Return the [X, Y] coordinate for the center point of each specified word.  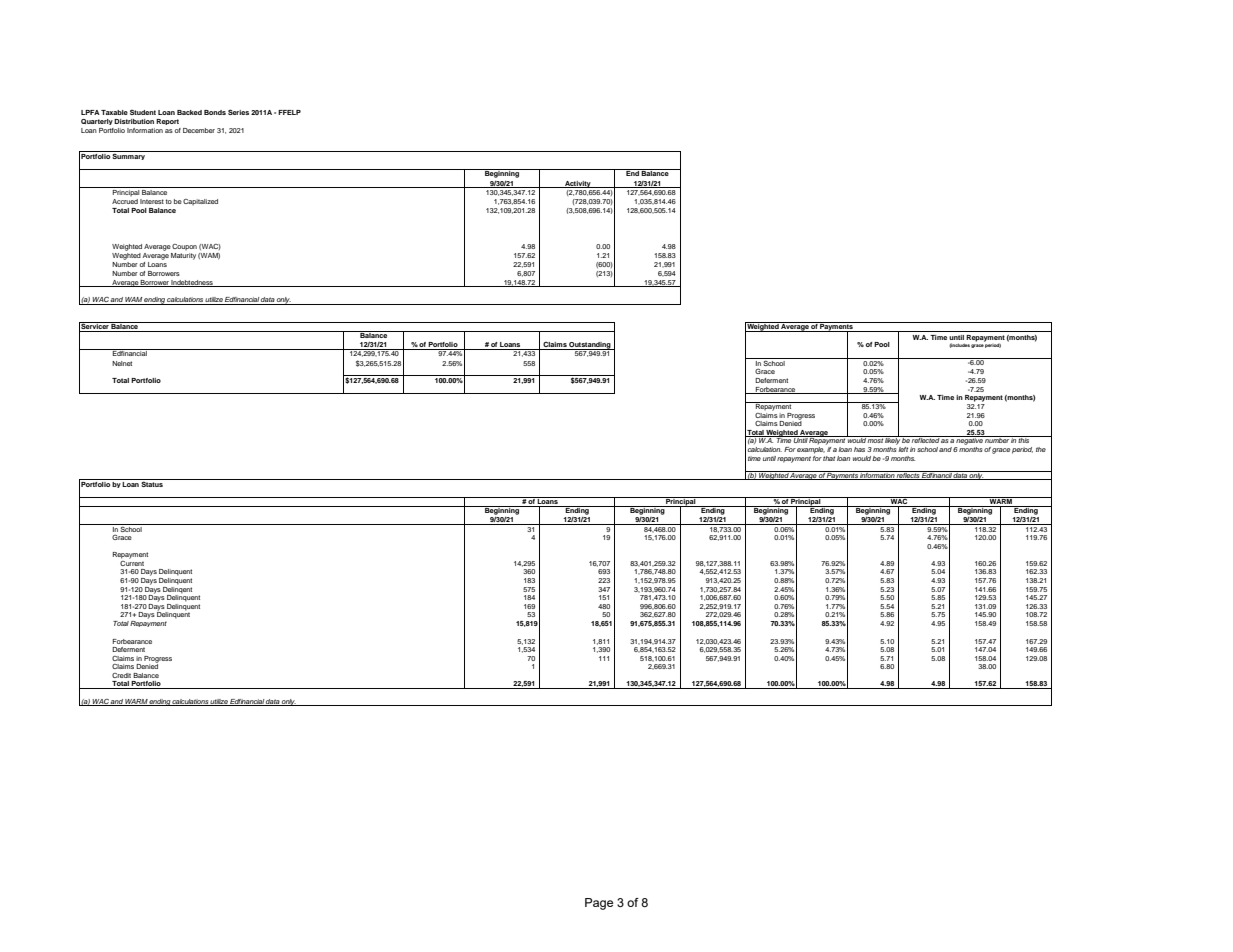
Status [152, 483]
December [199, 130]
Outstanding [590, 346]
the [1041, 449]
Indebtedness [192, 283]
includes [959, 345]
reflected [925, 439]
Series [238, 112]
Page [599, 904]
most [875, 439]
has [859, 449]
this [1024, 439]
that [829, 458]
